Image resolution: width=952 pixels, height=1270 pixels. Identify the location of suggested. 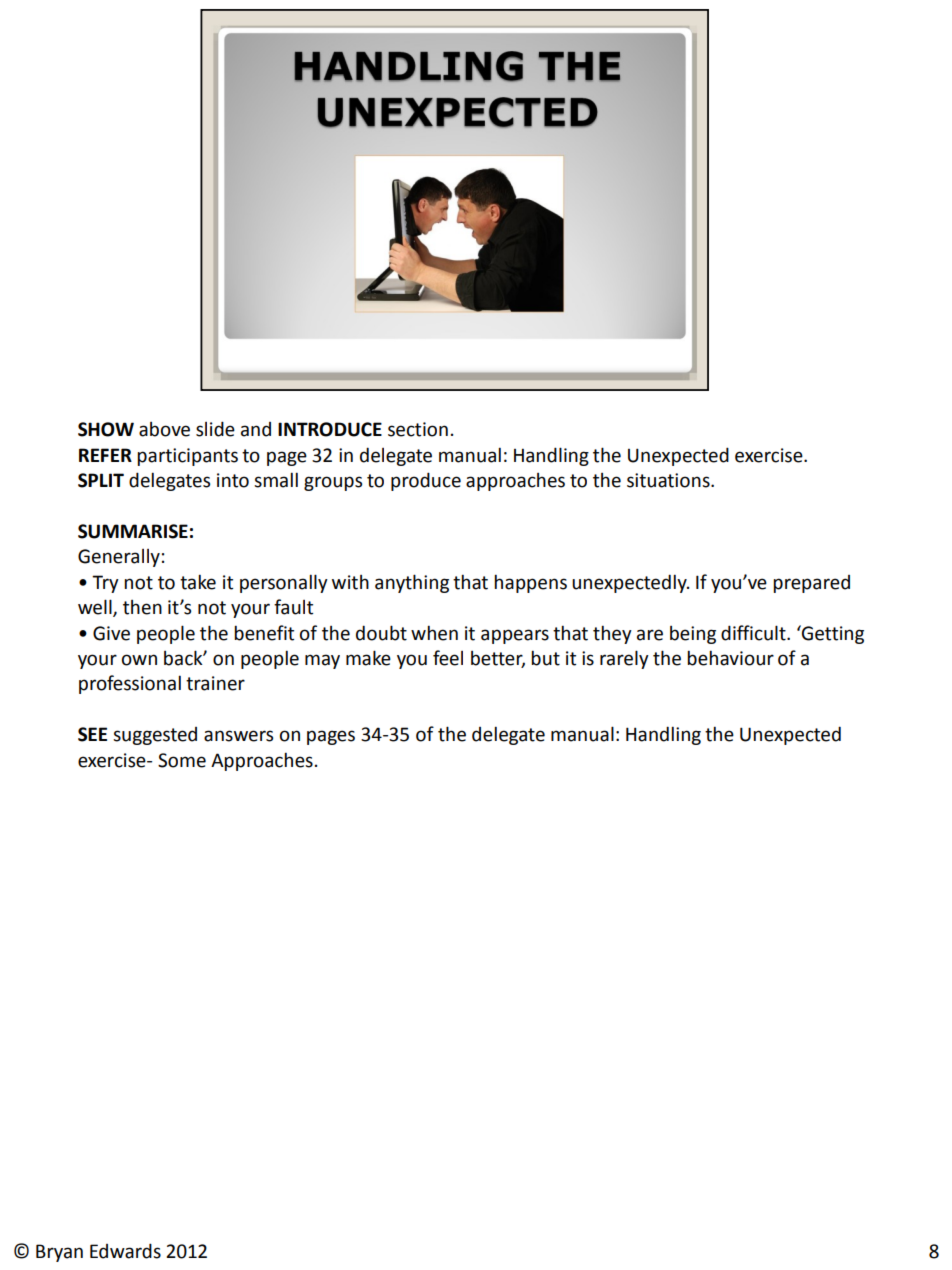
(155, 736).
